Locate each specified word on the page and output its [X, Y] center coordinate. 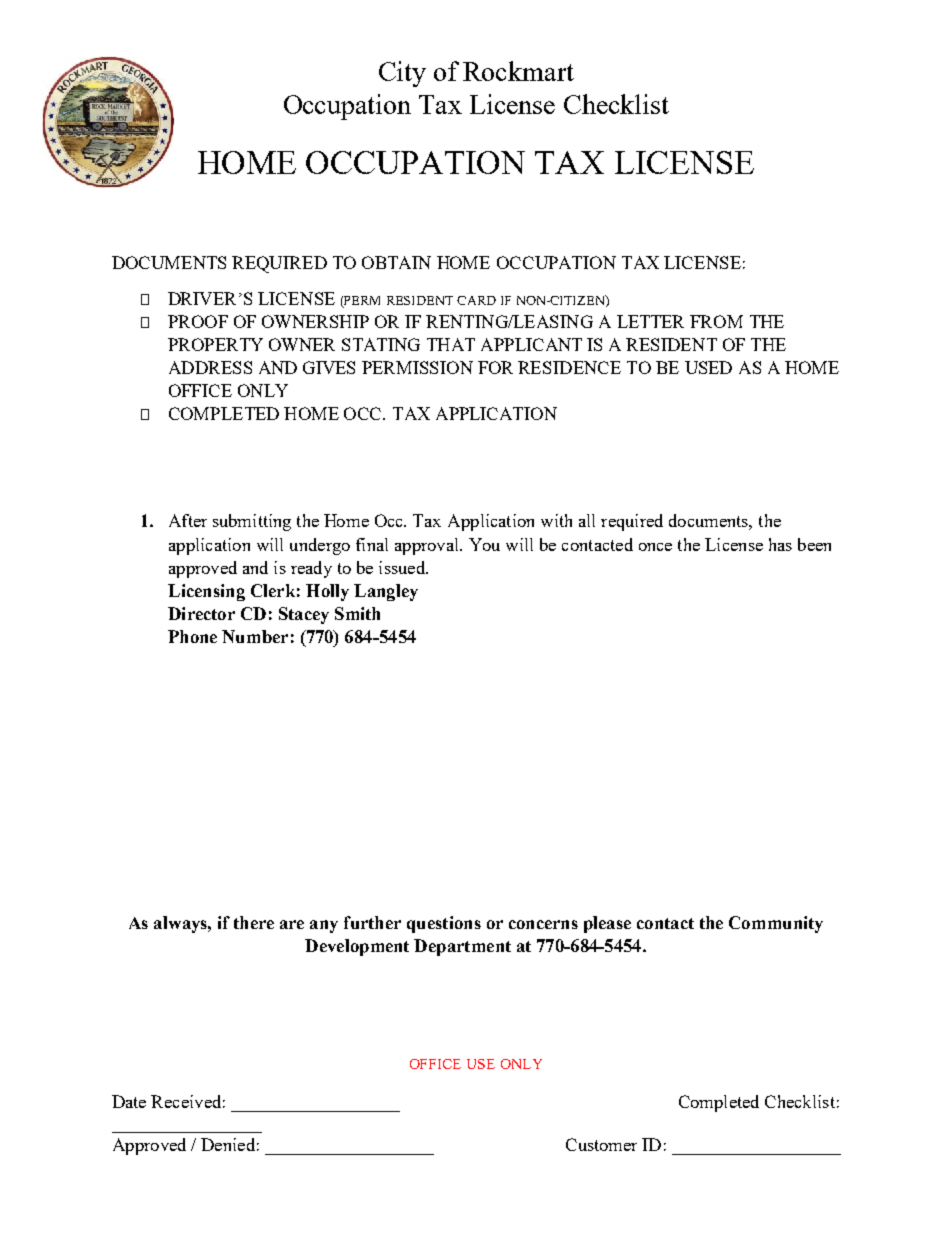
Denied [228, 1144]
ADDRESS [210, 367]
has [780, 544]
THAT [451, 344]
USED [708, 367]
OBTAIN [396, 262]
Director [201, 613]
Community [776, 924]
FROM [716, 321]
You [484, 544]
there [254, 922]
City [402, 74]
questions [444, 924]
